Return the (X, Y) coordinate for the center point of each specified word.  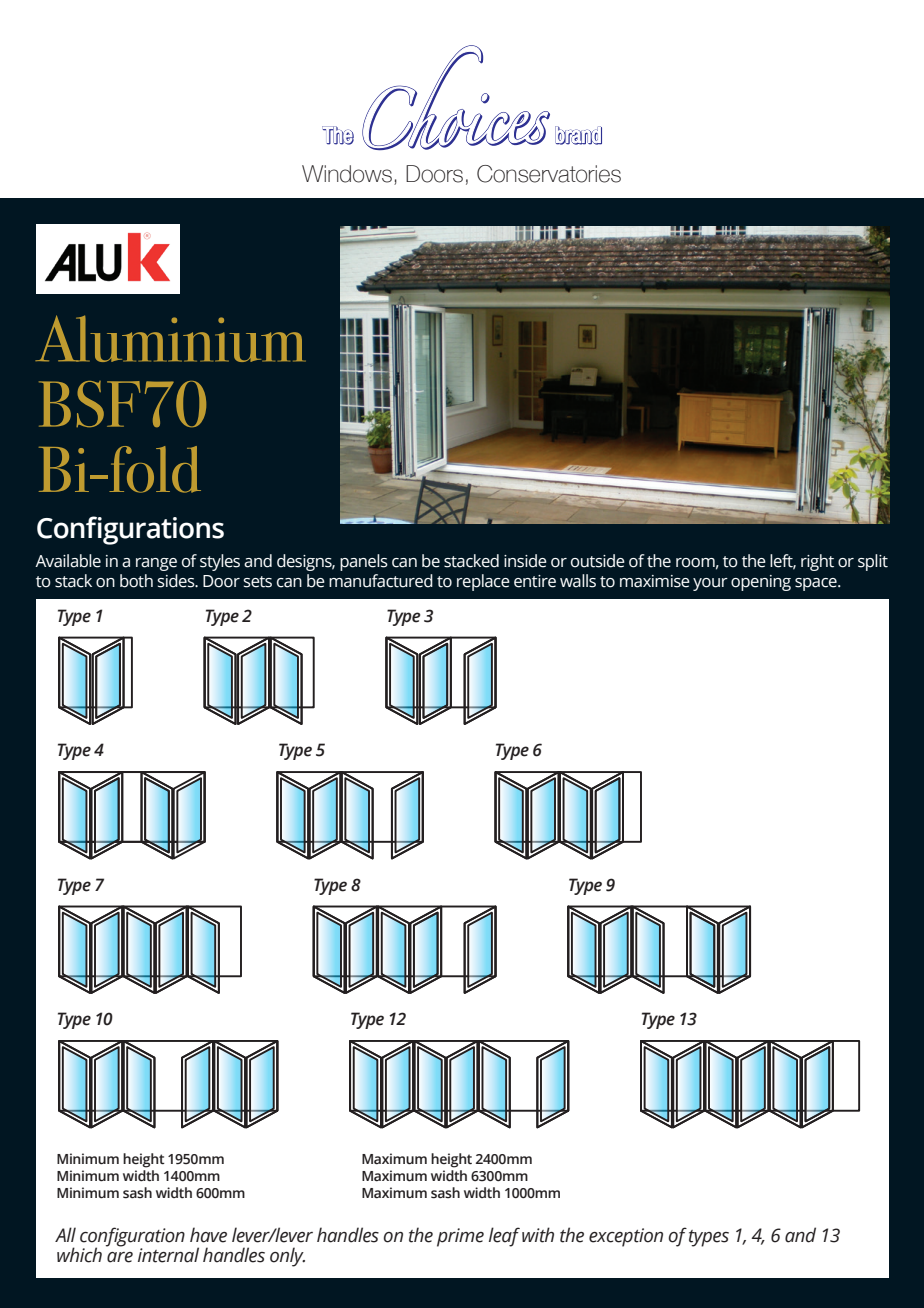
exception (626, 1237)
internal (168, 1255)
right (817, 562)
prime (460, 1237)
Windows (347, 174)
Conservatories (549, 174)
